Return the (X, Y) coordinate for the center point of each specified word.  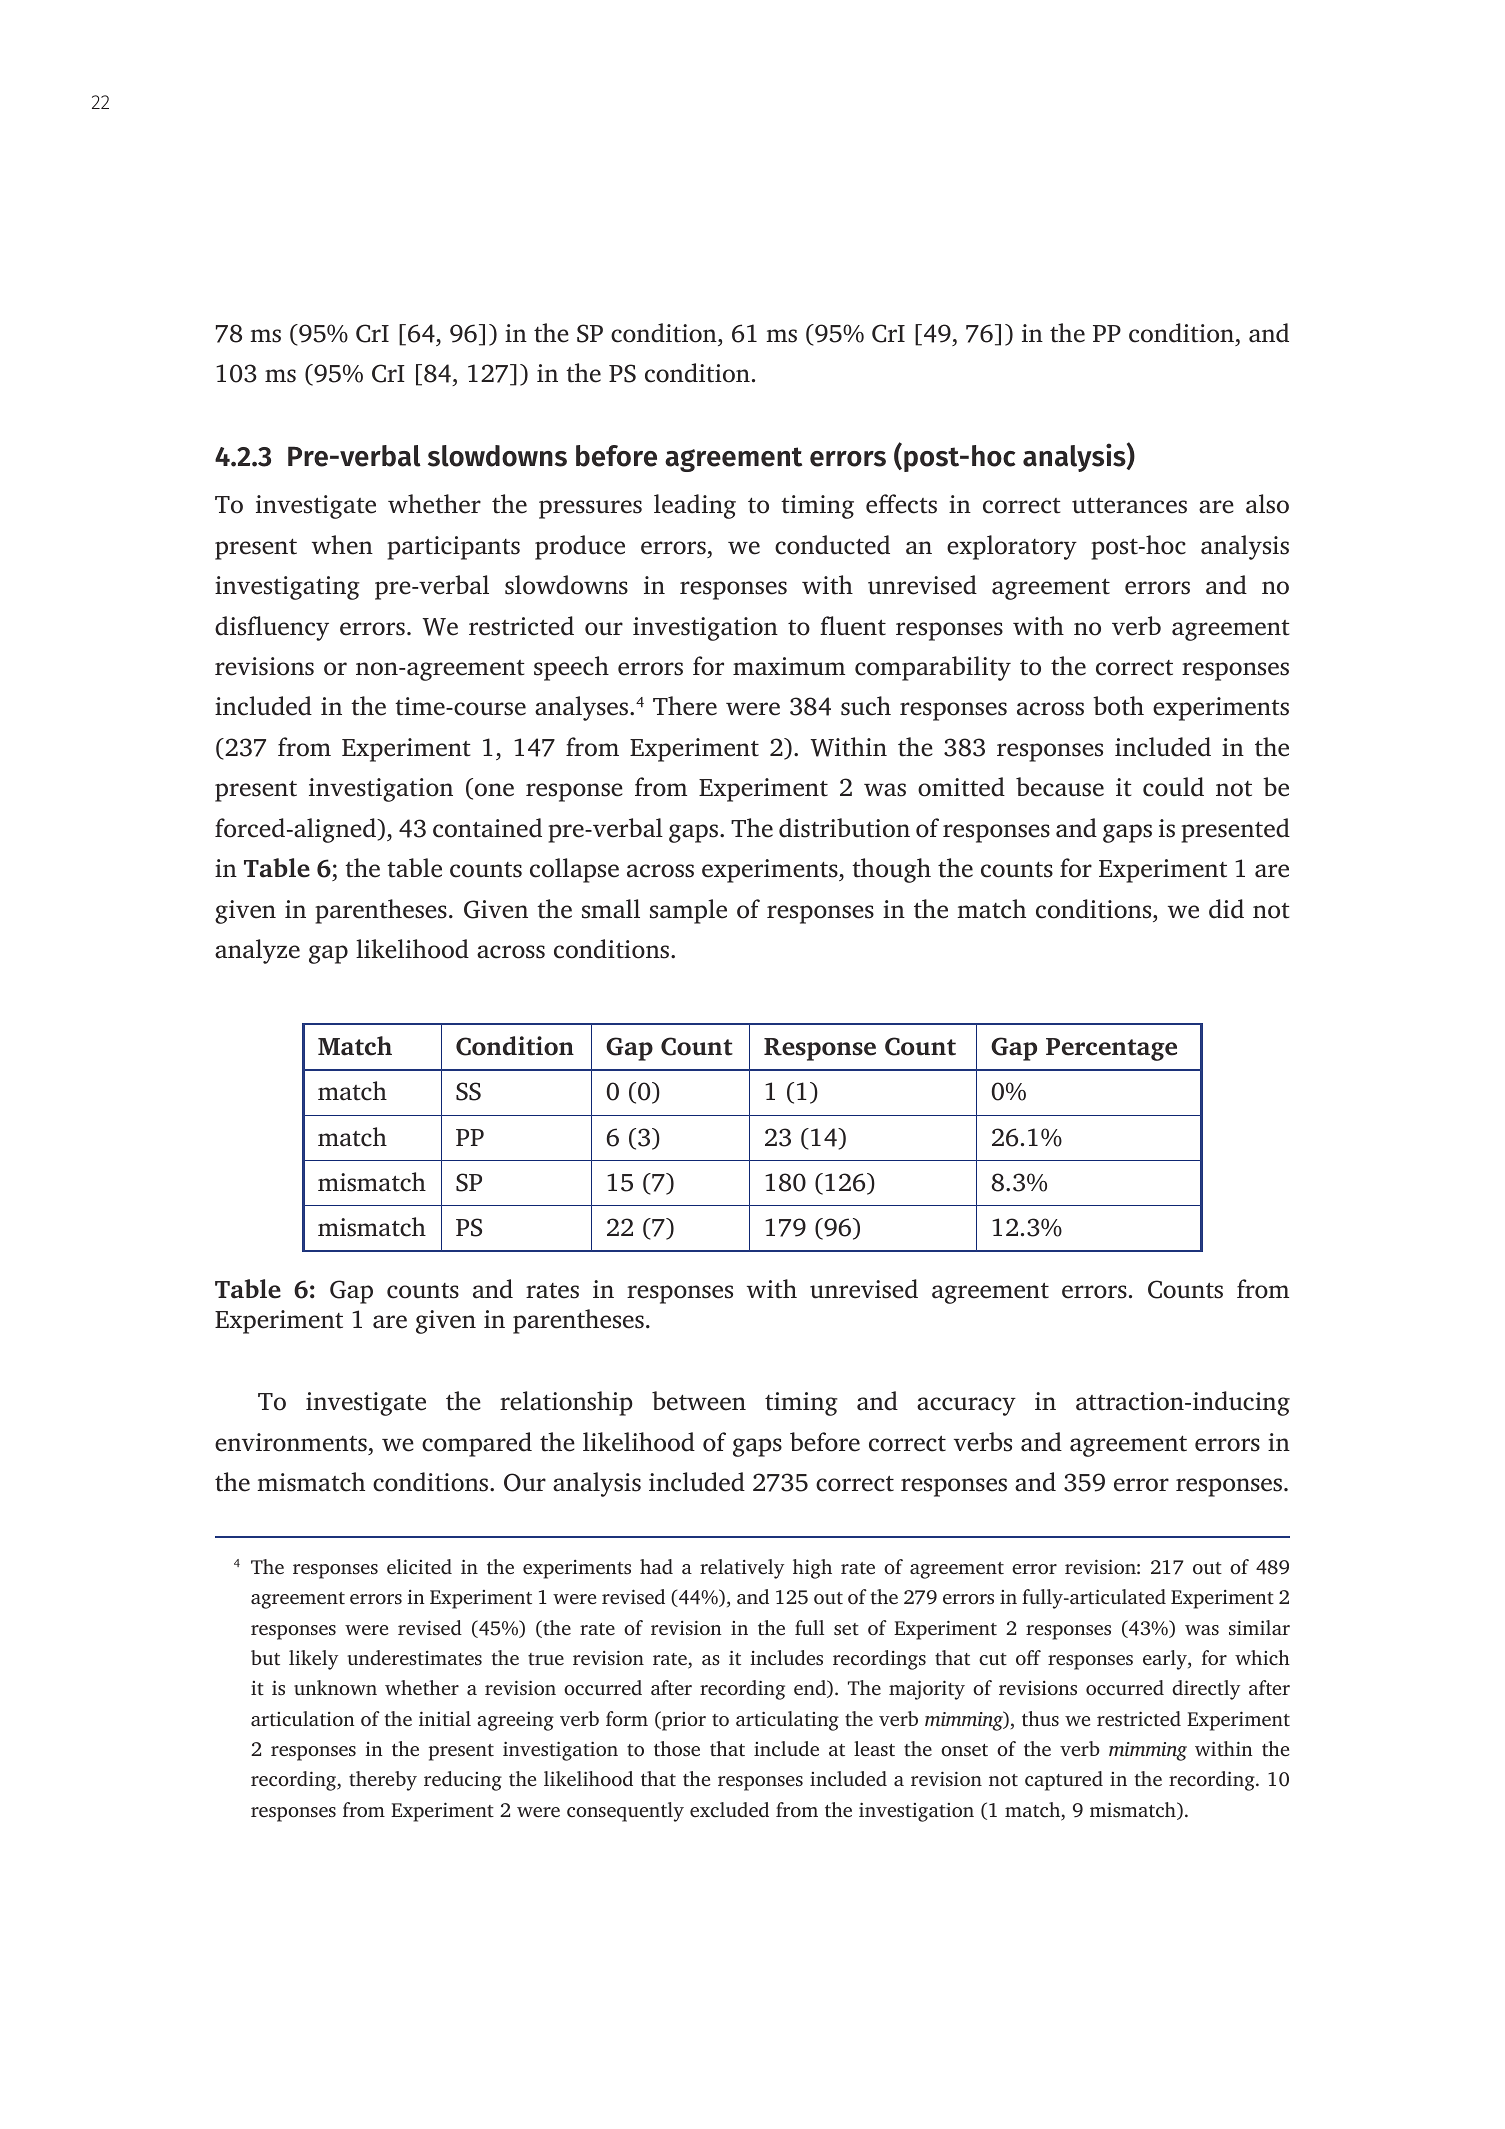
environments (291, 1442)
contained (487, 828)
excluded (729, 1809)
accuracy (966, 1406)
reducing (463, 1781)
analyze (257, 951)
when (342, 545)
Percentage (1111, 1049)
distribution (844, 828)
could (1173, 787)
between (699, 1401)
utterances (1129, 506)
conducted (832, 545)
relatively (742, 1569)
